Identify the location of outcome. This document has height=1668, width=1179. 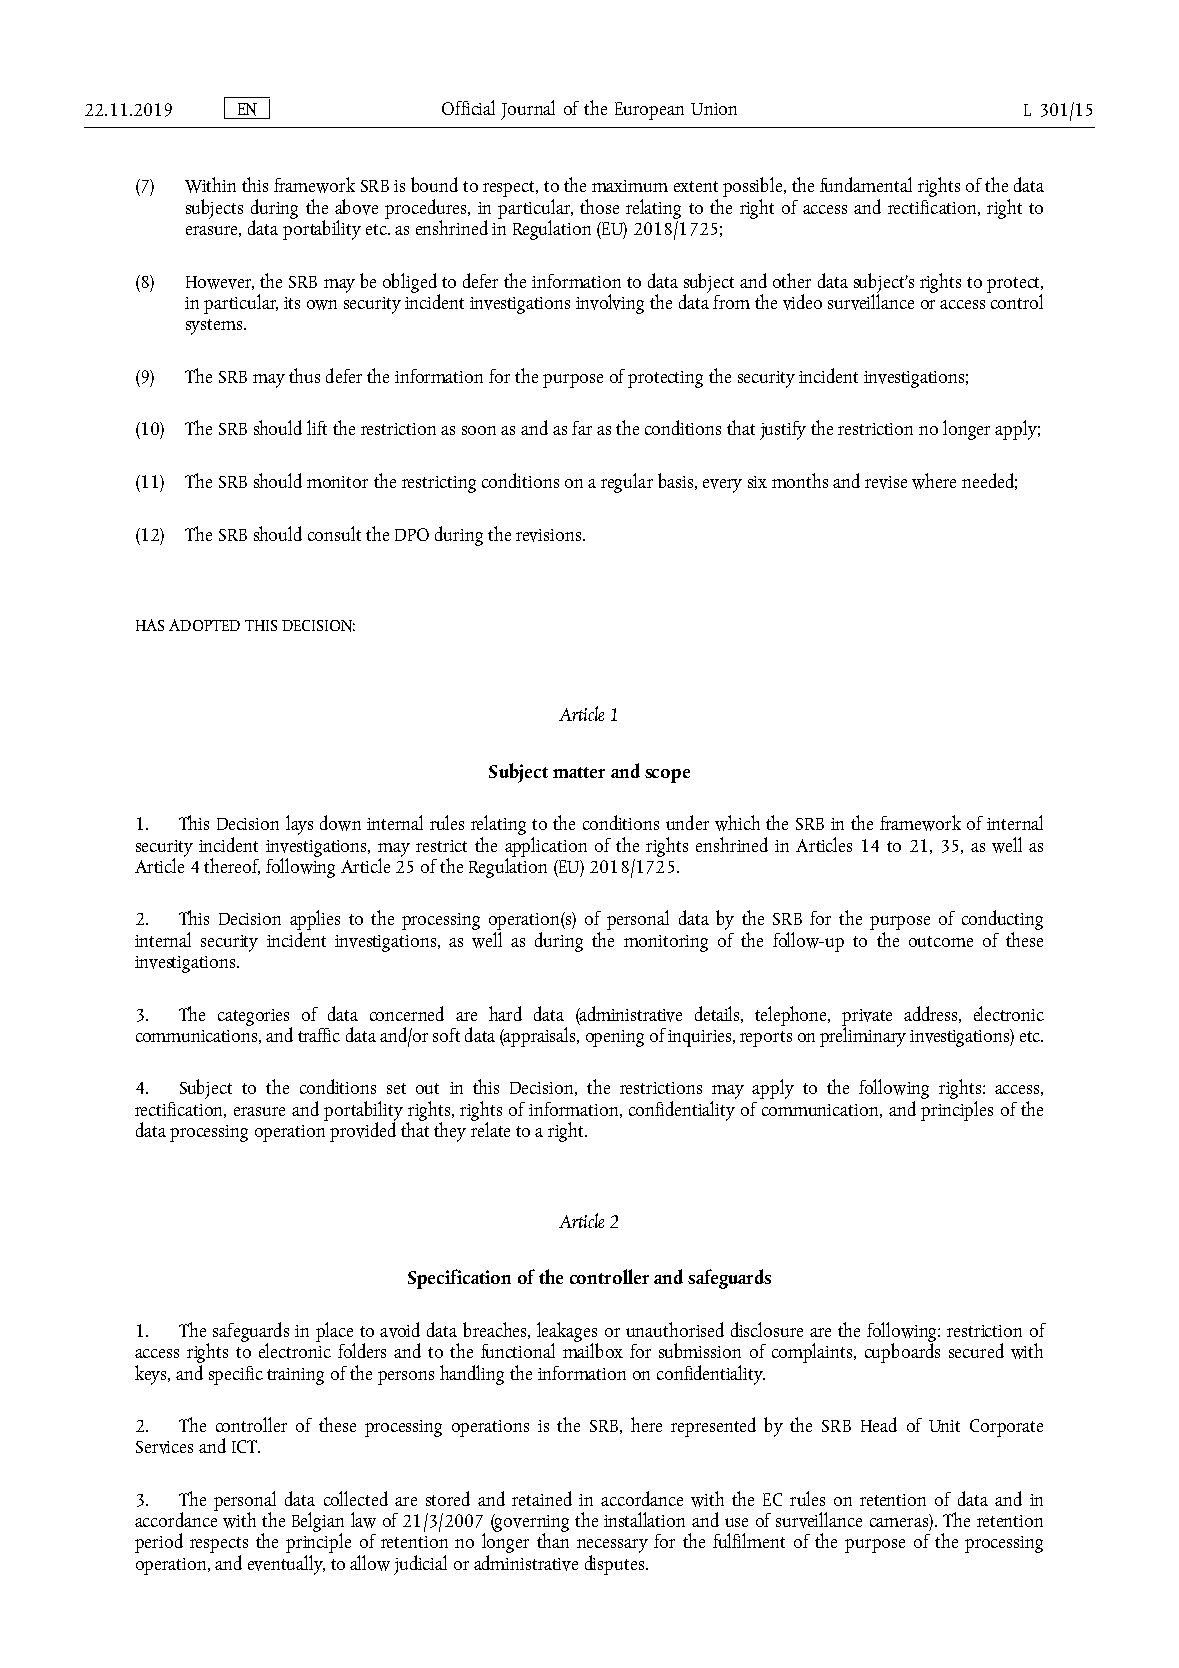
(941, 941).
